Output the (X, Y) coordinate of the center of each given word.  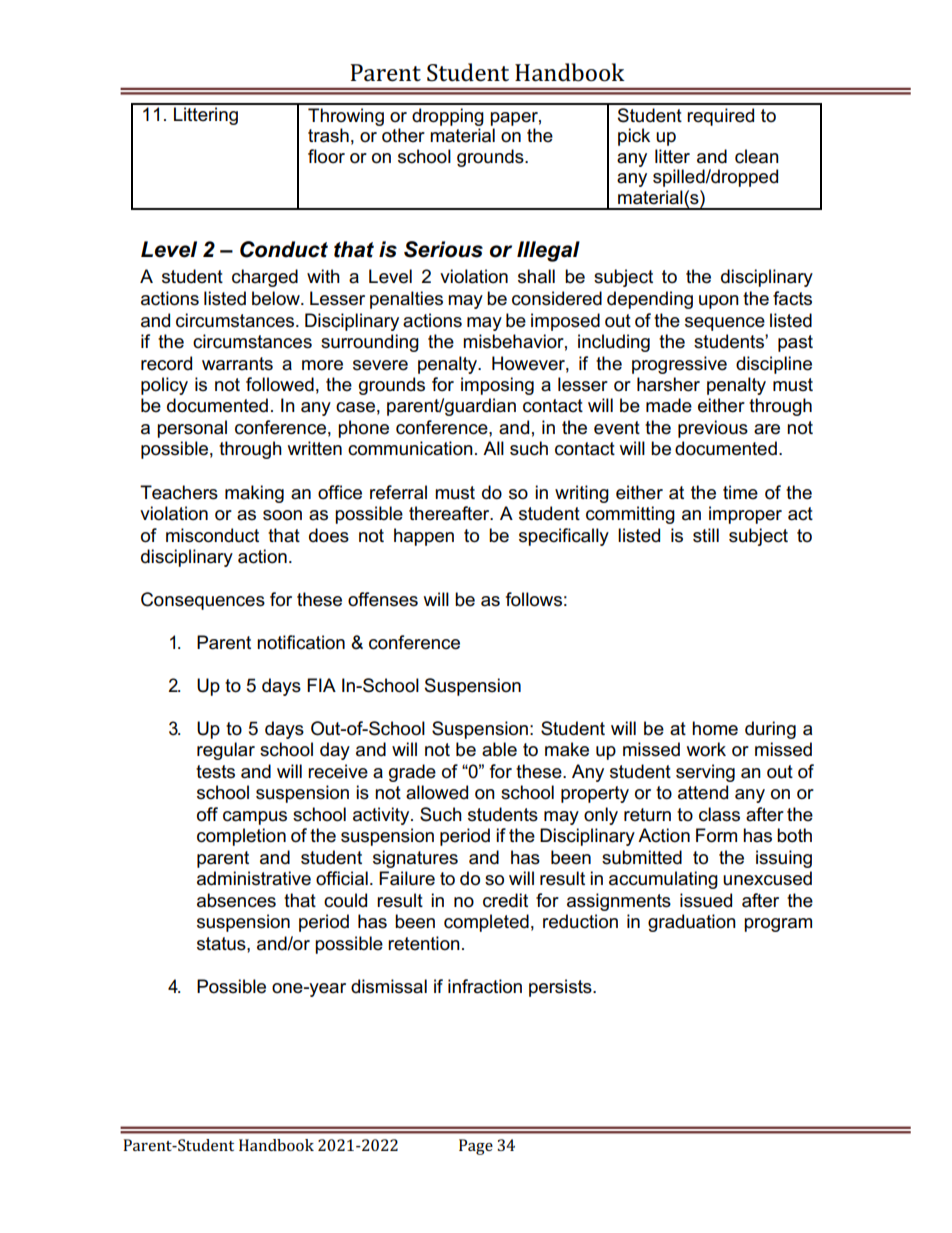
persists (561, 988)
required (720, 117)
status (222, 944)
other (403, 135)
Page (476, 1147)
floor (326, 156)
